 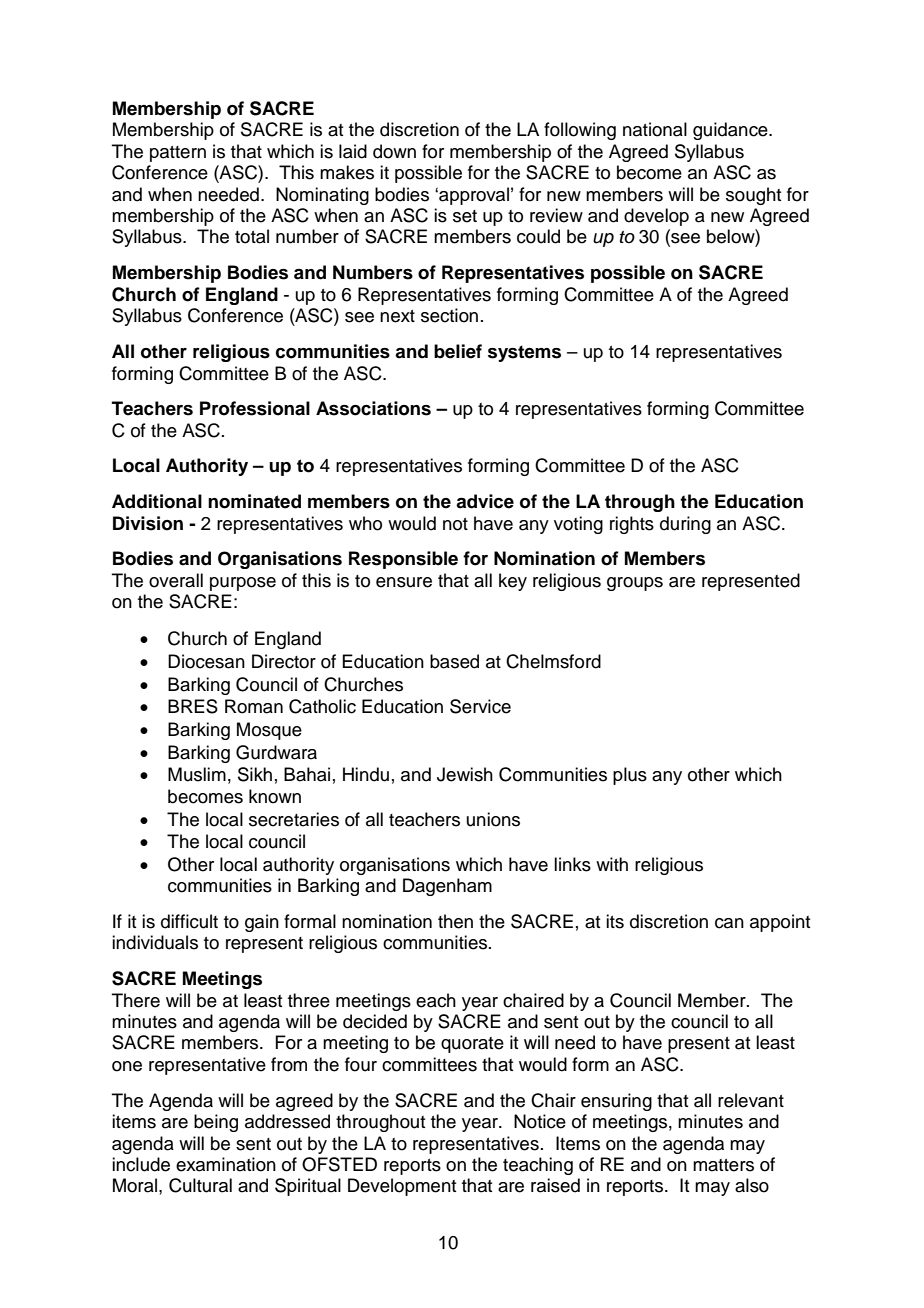 I want to click on down, so click(x=394, y=151).
